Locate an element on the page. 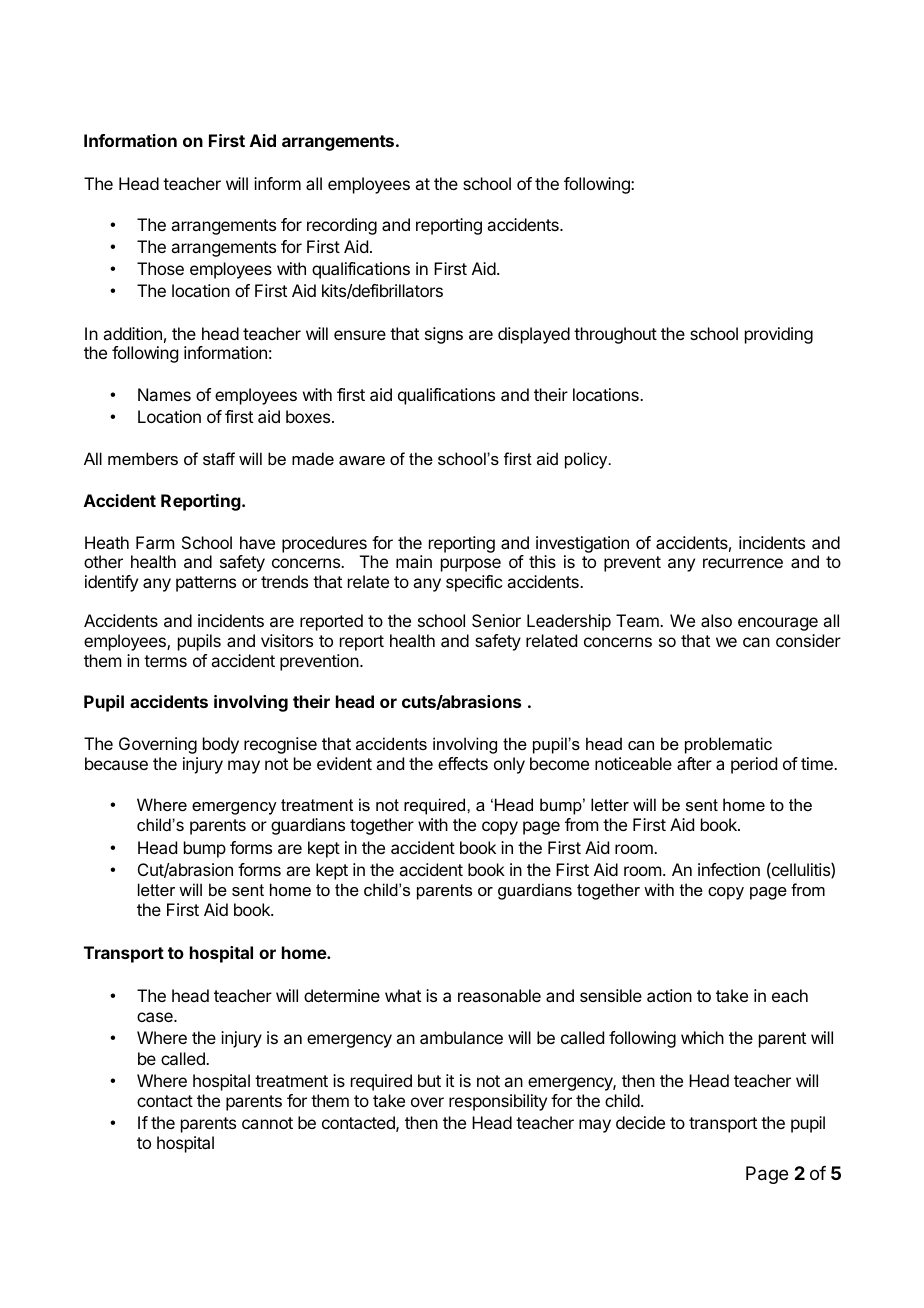 This page has height=1308, width=924. aware is located at coordinates (362, 460).
